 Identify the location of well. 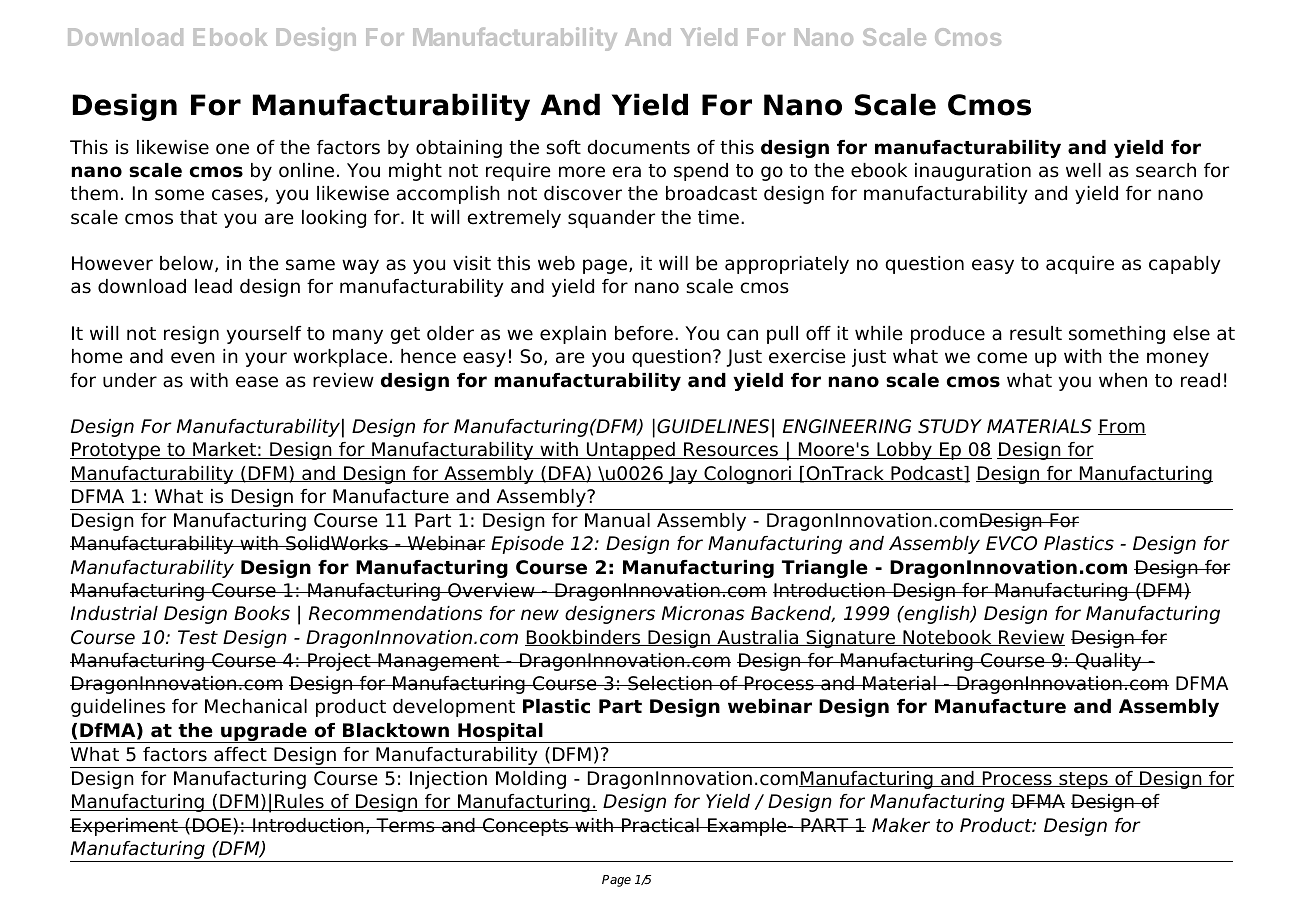
(1083, 170).
